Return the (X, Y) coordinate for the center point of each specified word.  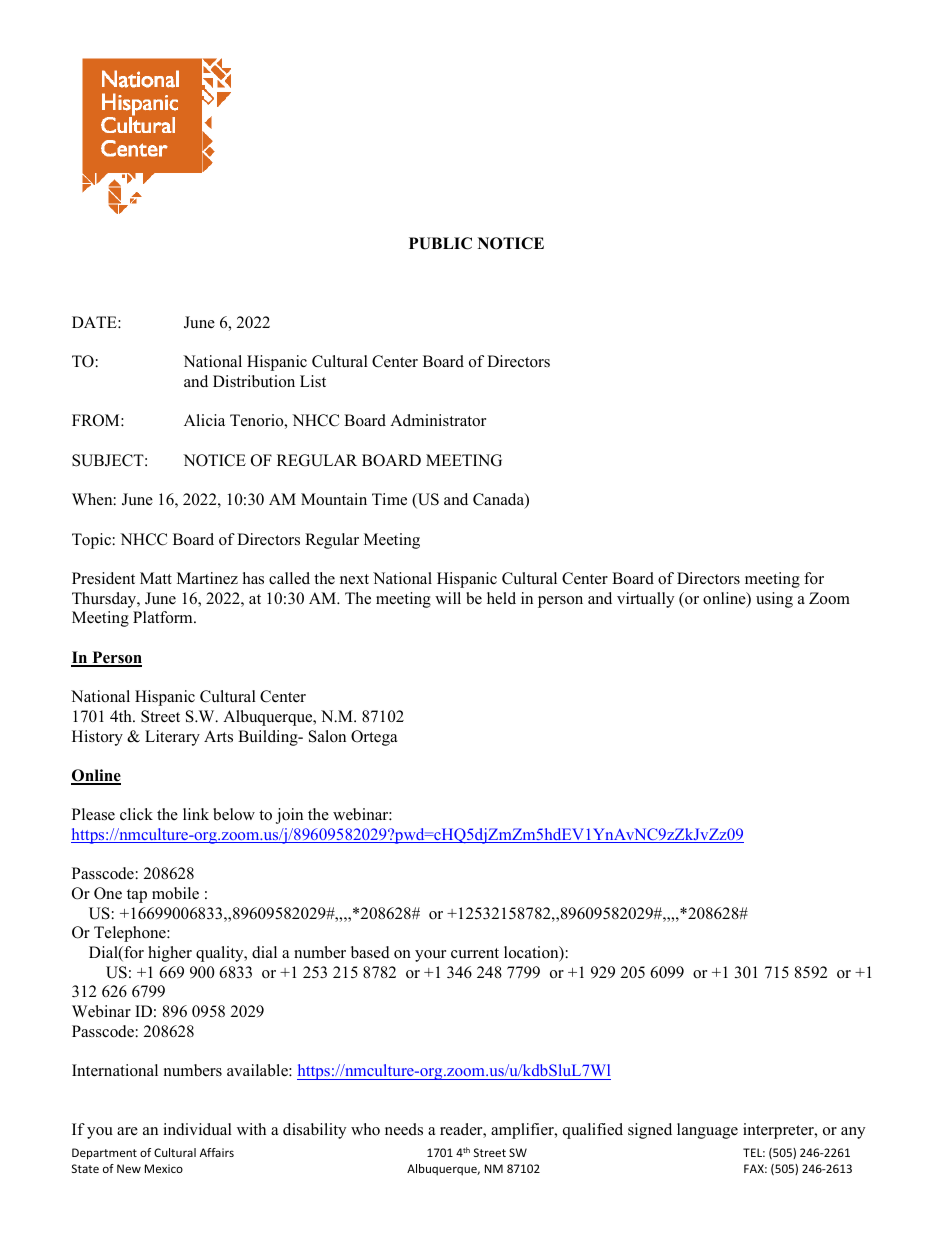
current (475, 953)
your (430, 956)
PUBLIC (440, 243)
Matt (156, 578)
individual (197, 1129)
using (774, 600)
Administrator (438, 420)
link (196, 814)
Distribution (254, 381)
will (448, 598)
